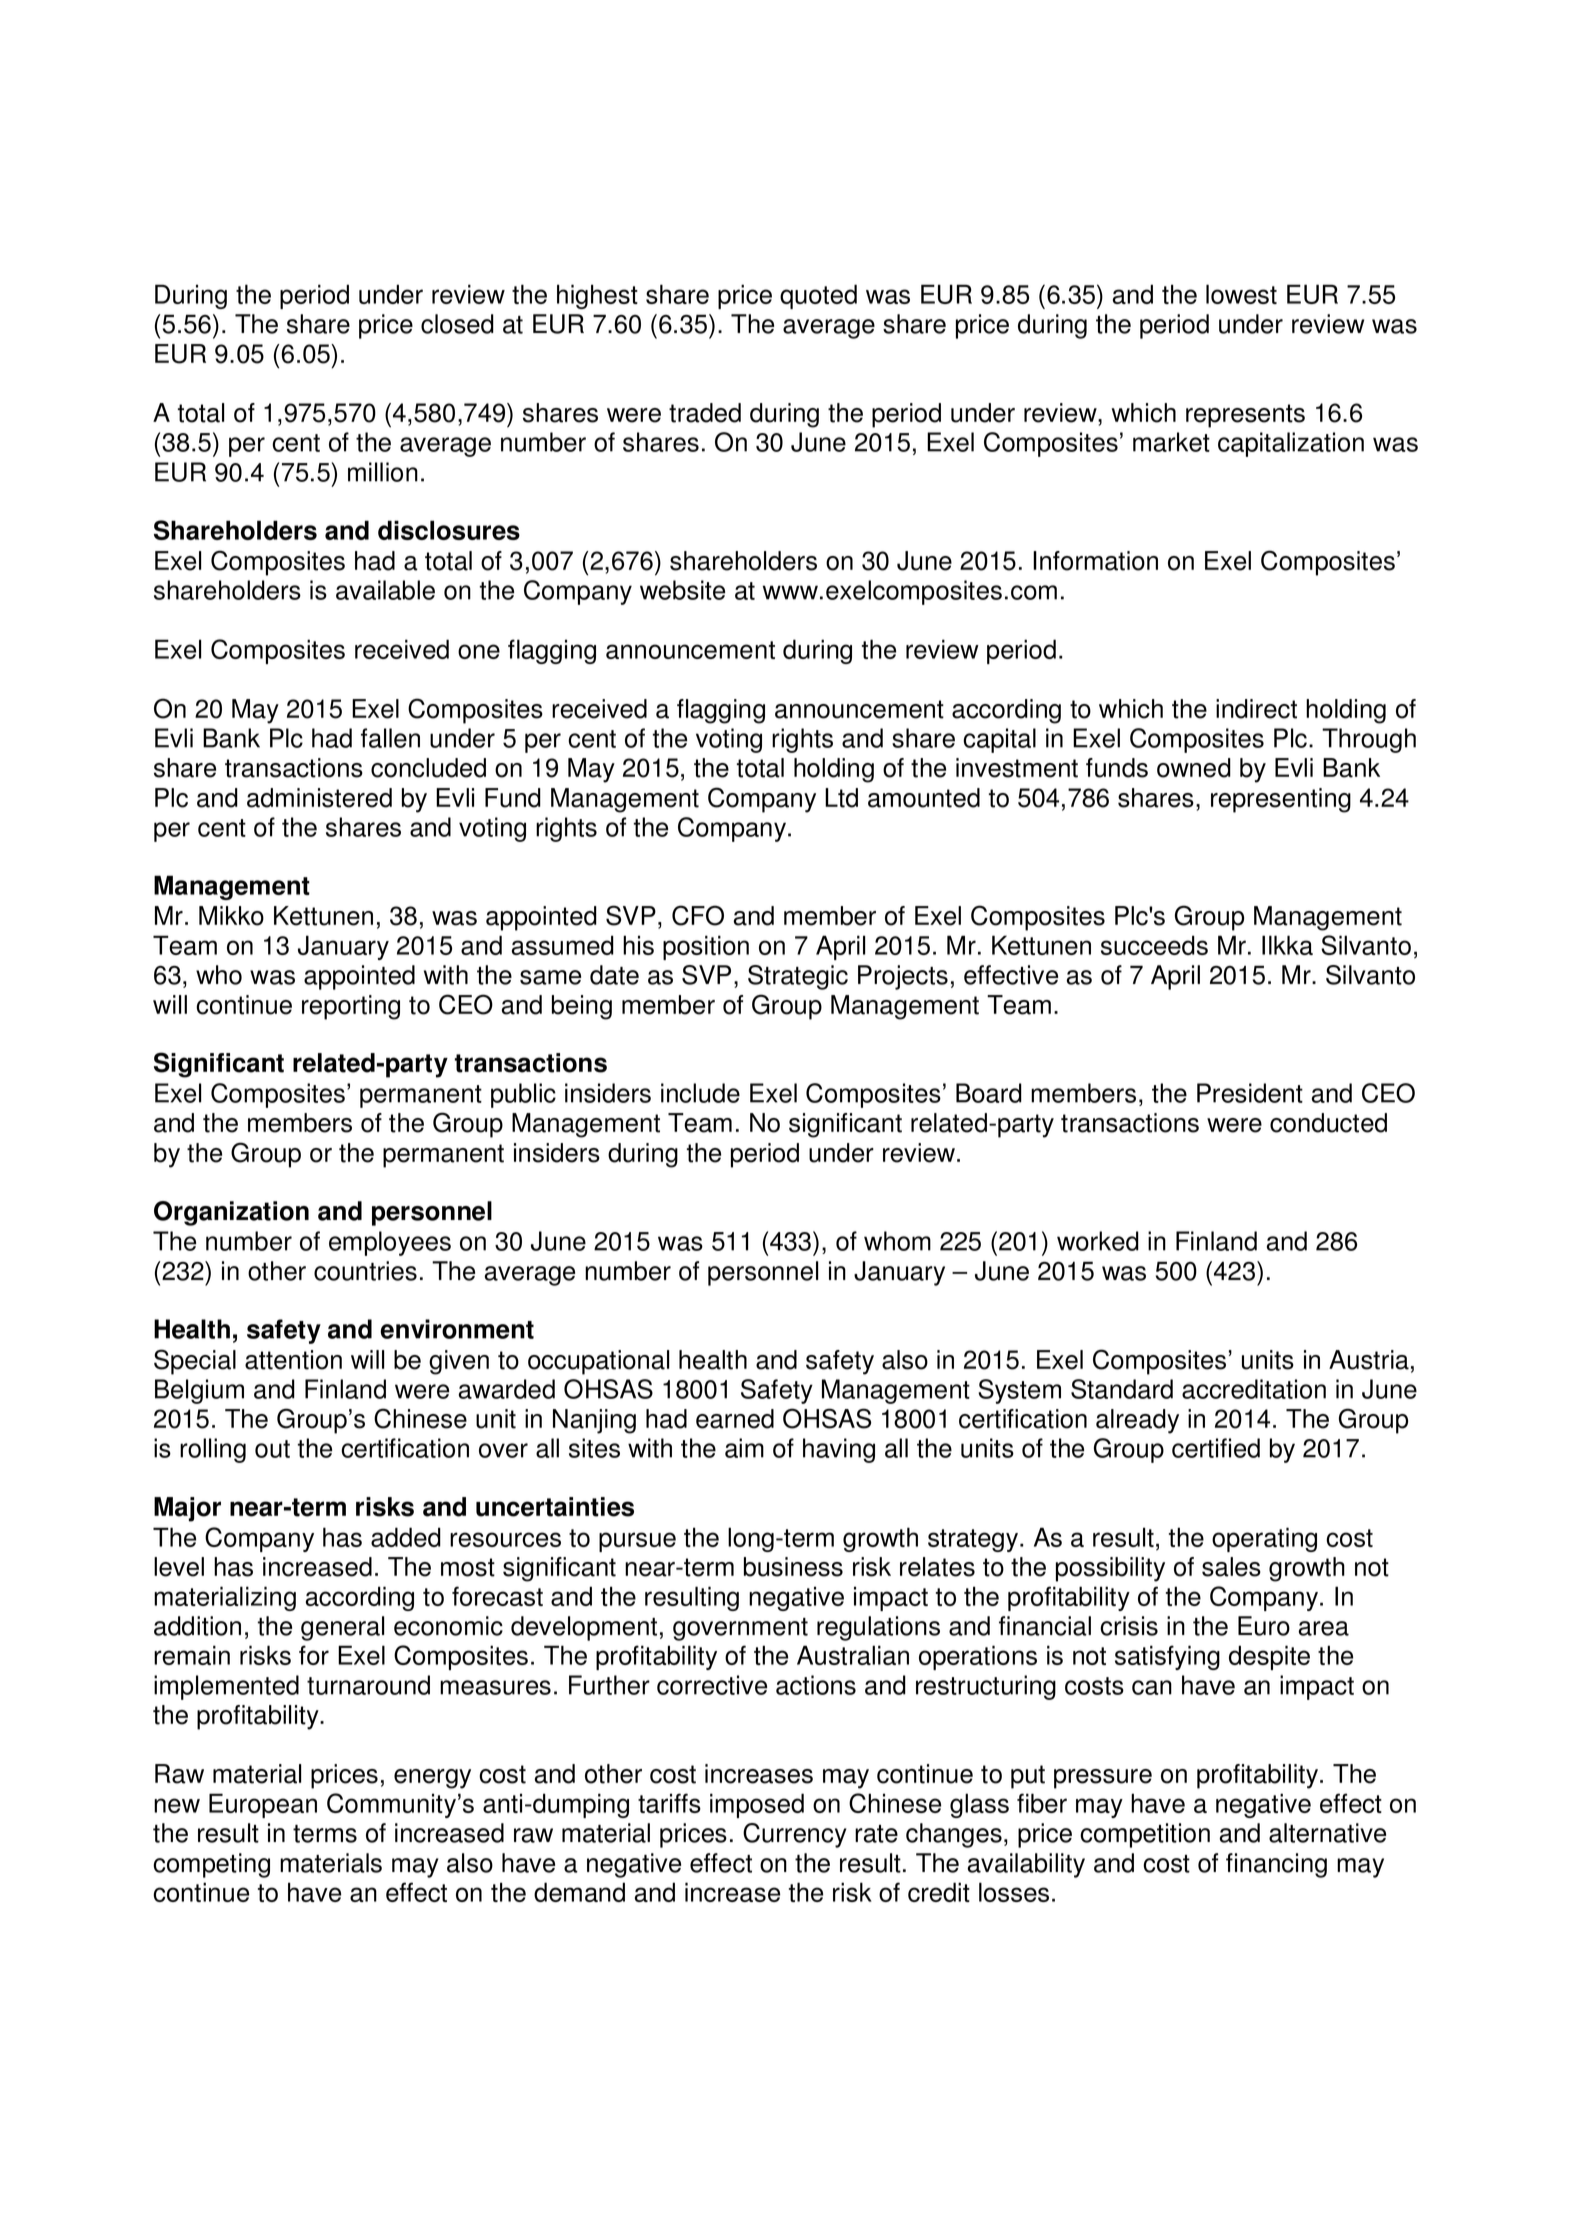  Describe the element at coordinates (818, 296) in the document. I see `quoted` at that location.
